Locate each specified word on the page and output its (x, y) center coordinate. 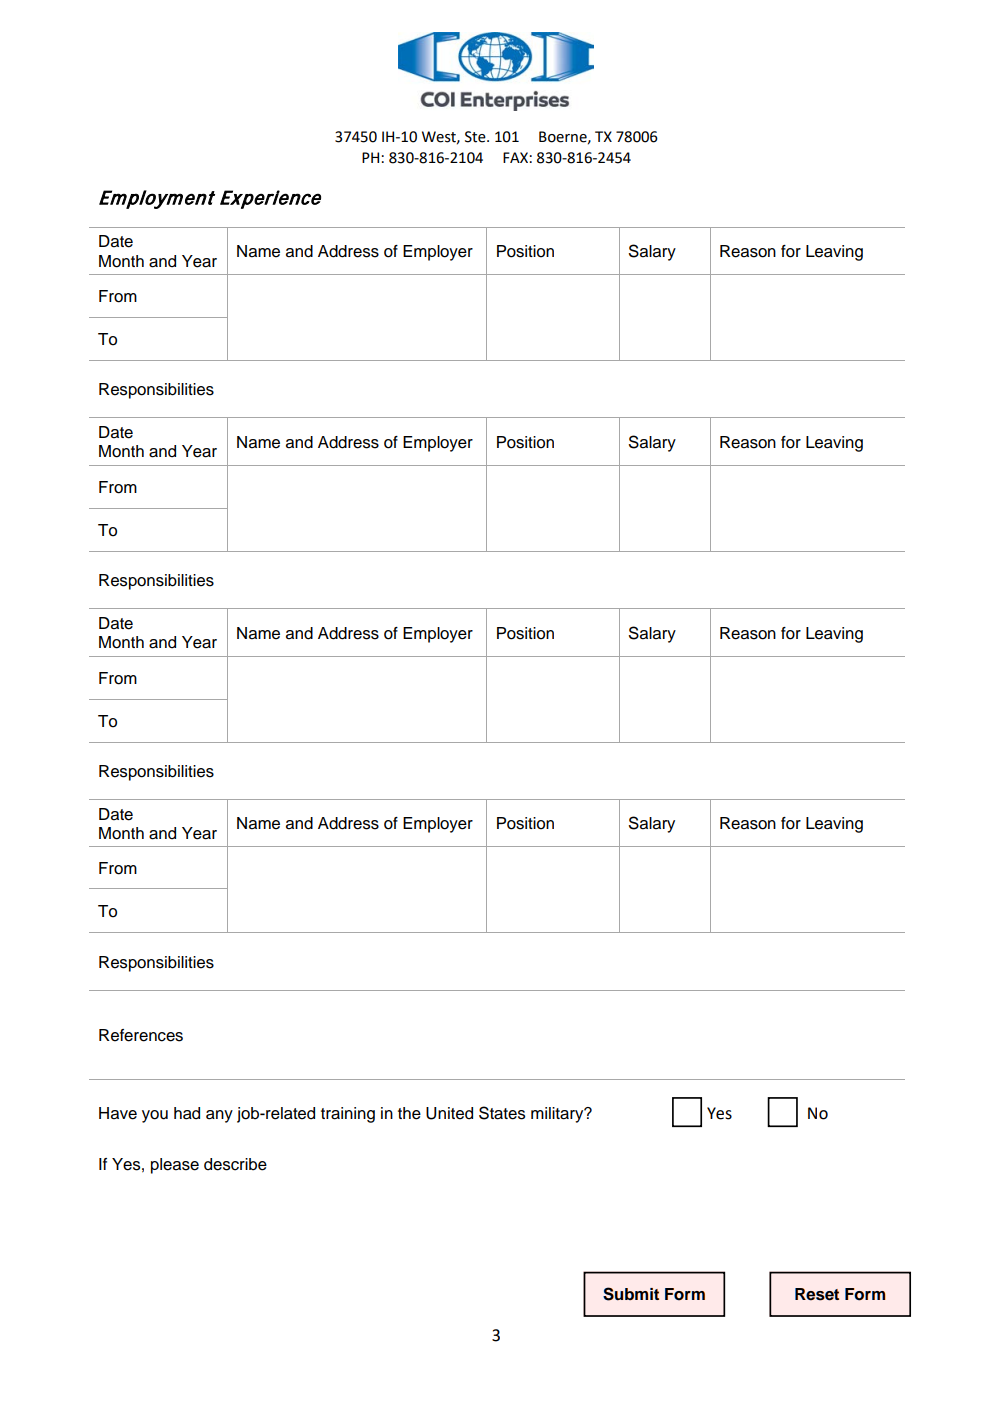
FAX (515, 157)
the (409, 1113)
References (141, 1035)
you (155, 1116)
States (502, 1113)
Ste (476, 137)
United (449, 1113)
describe (235, 1164)
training (348, 1115)
